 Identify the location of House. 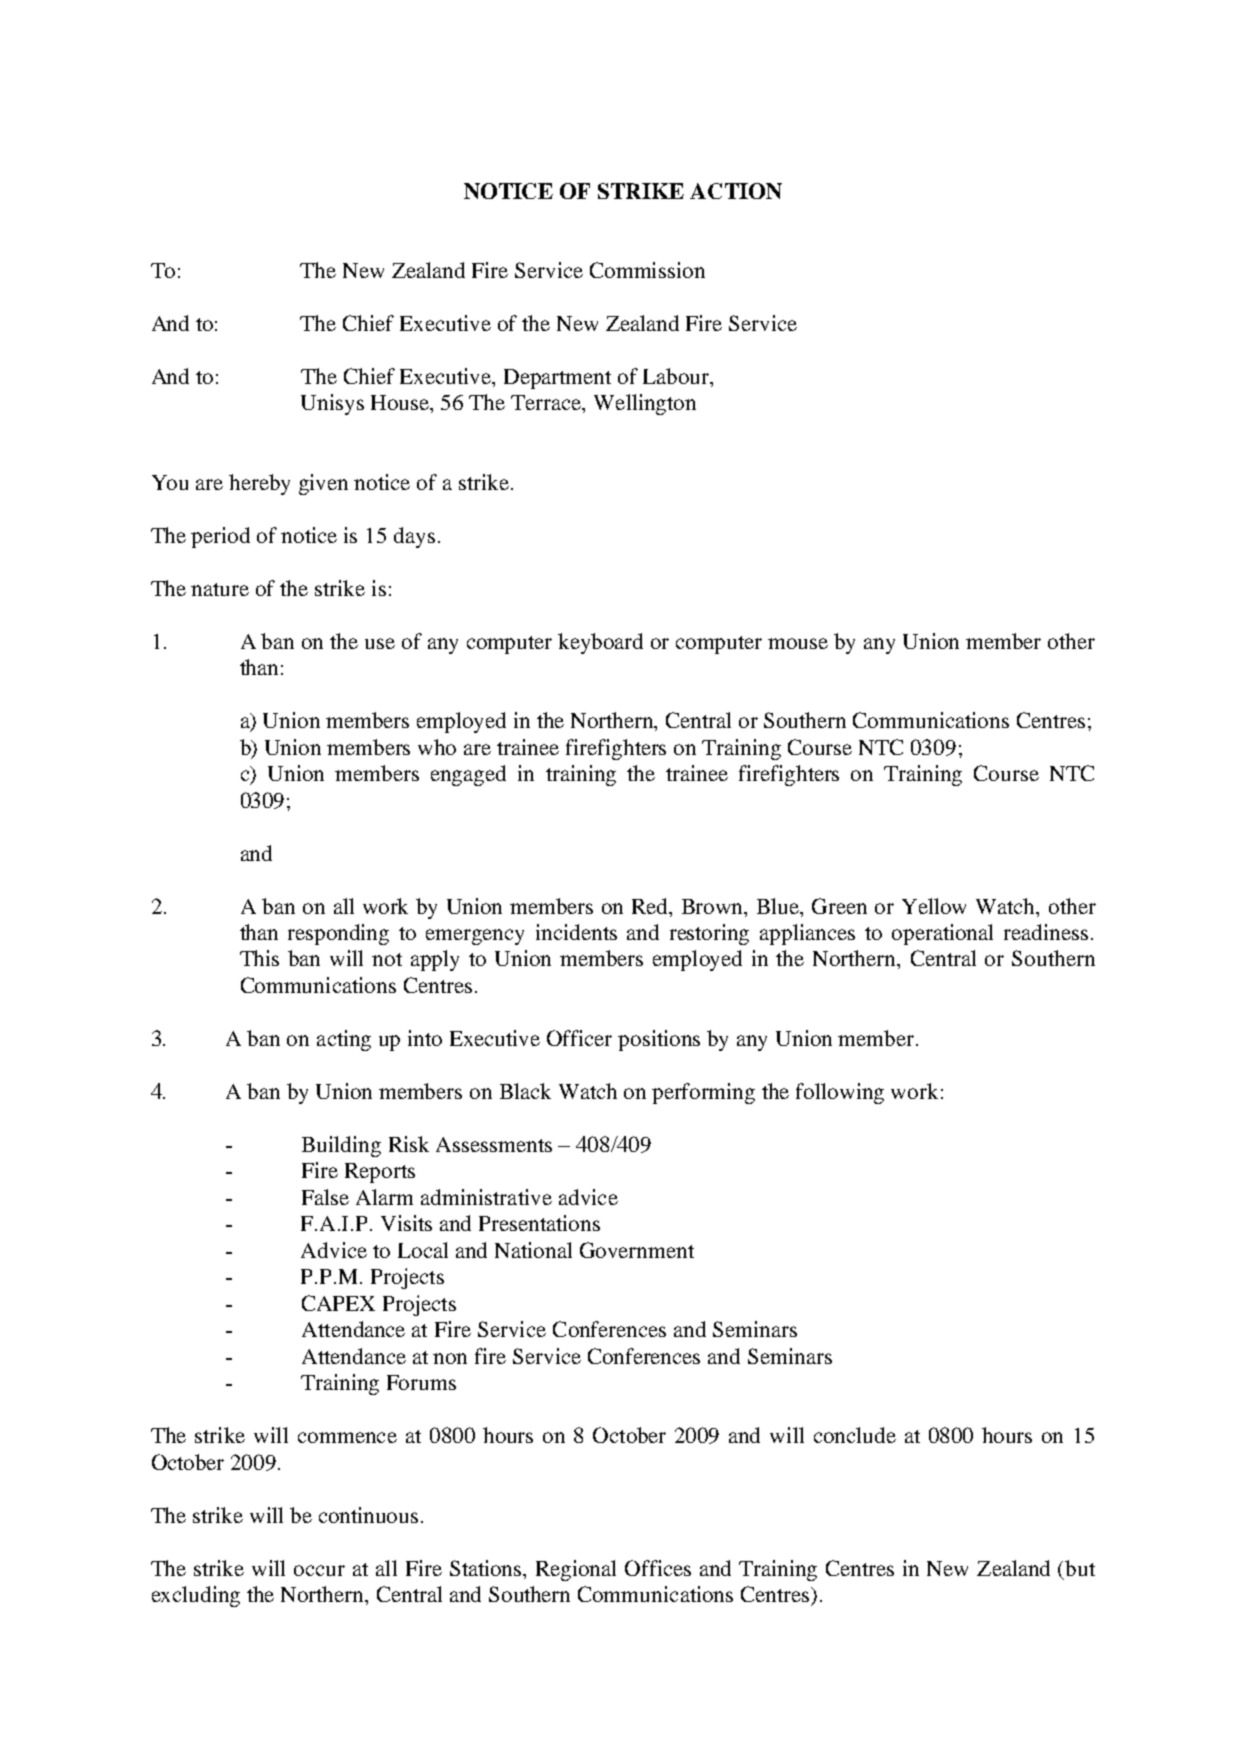
(401, 404).
